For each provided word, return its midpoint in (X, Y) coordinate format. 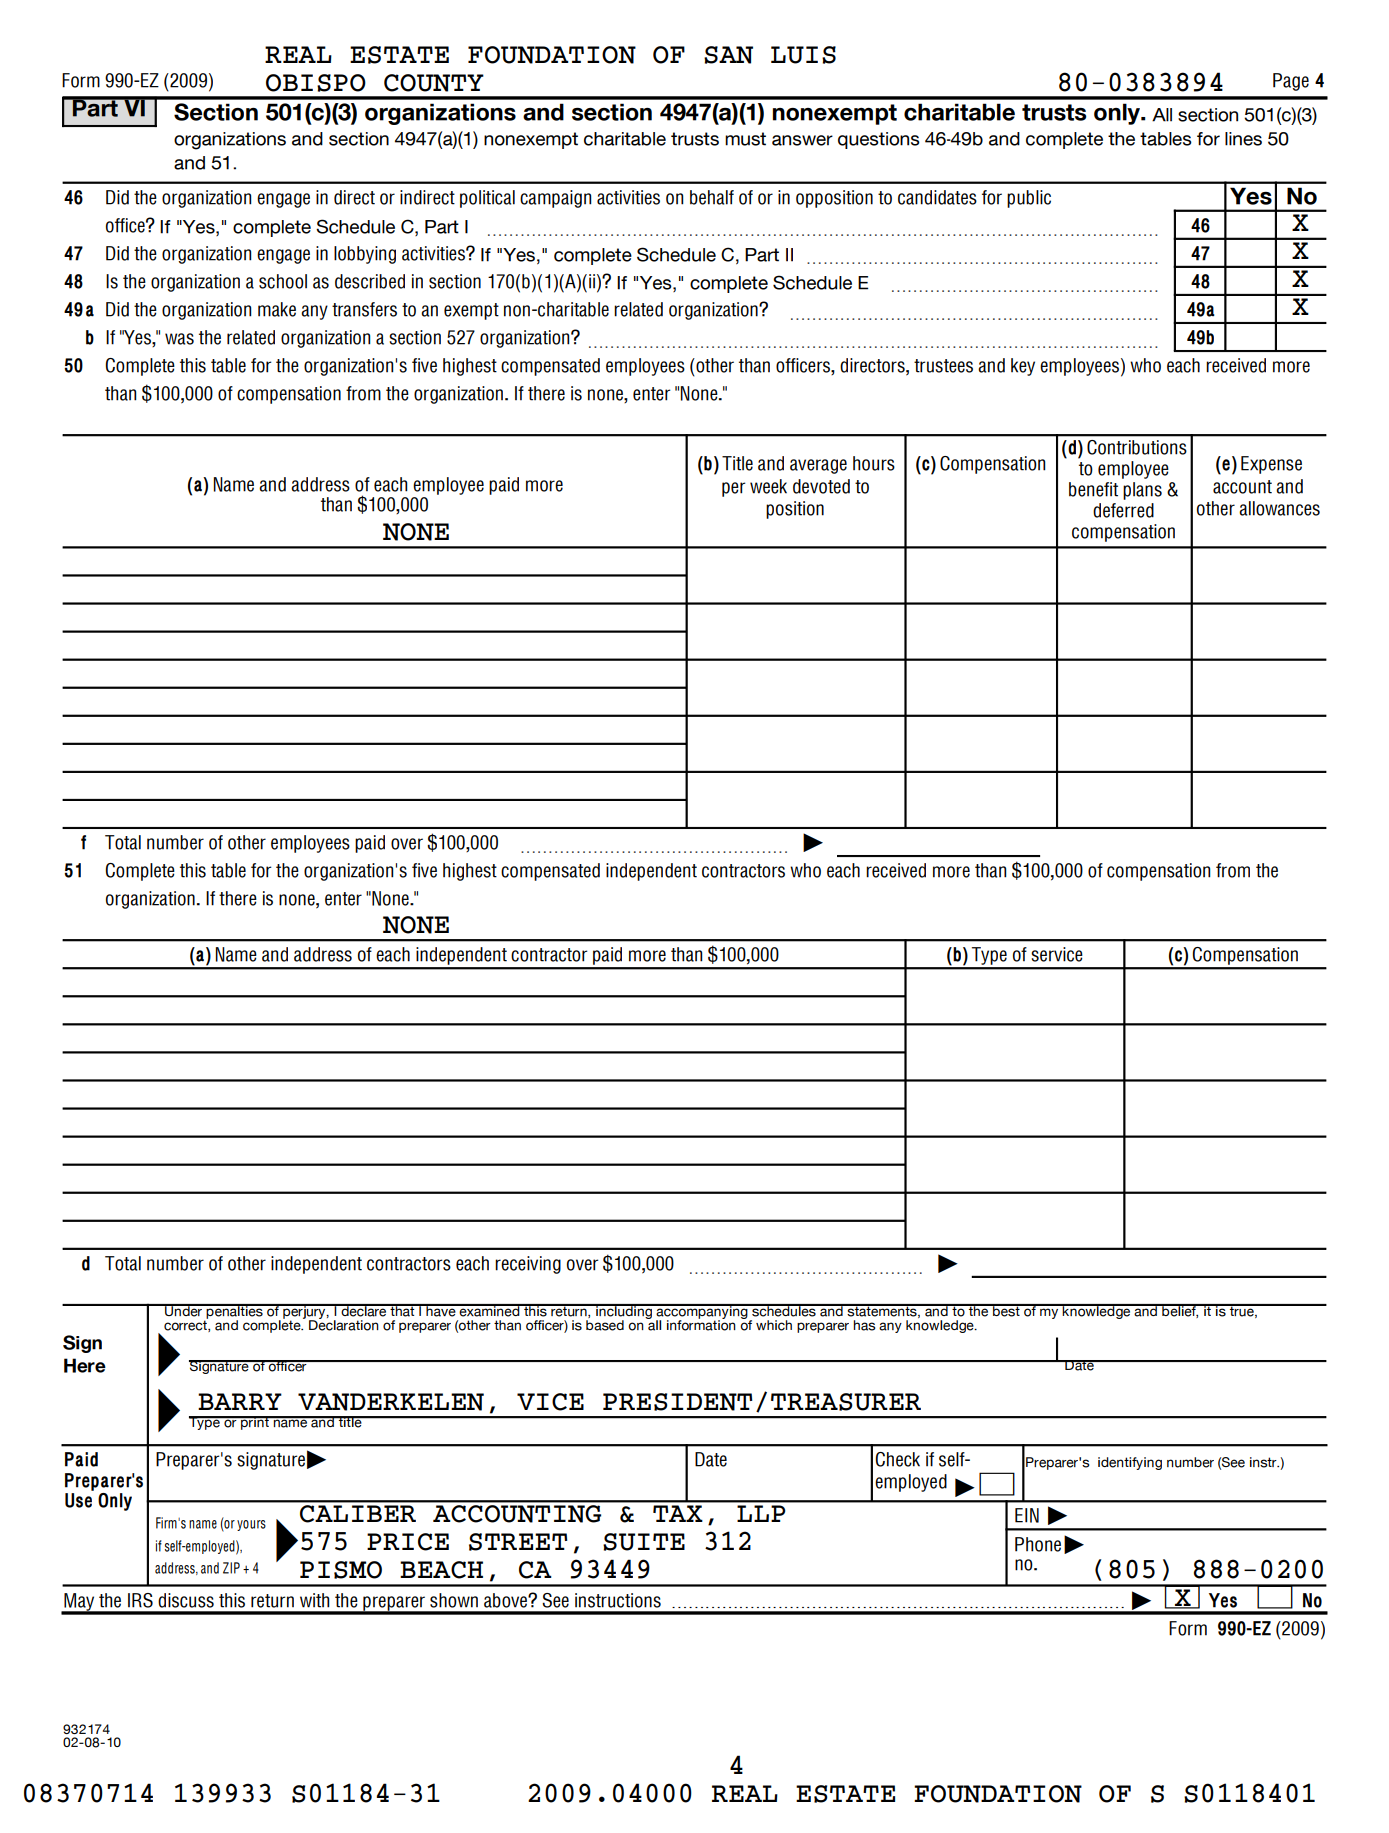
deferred (1123, 510)
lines (1243, 139)
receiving (528, 1265)
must (745, 139)
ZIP (231, 1568)
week (768, 486)
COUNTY (434, 83)
